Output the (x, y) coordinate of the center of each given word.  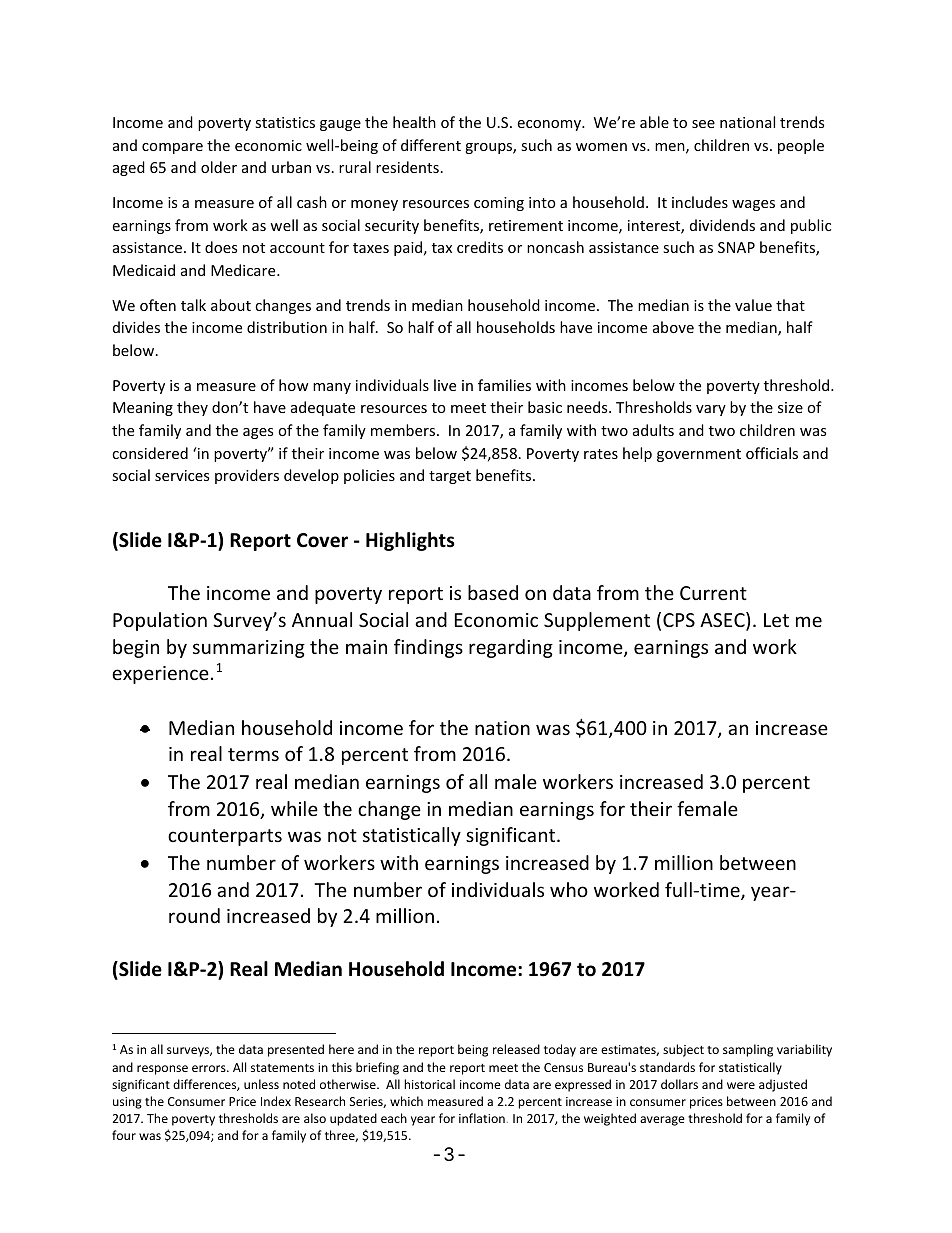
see (703, 124)
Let (776, 620)
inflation (482, 1118)
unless (261, 1084)
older (219, 167)
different (431, 145)
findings (428, 648)
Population (160, 621)
